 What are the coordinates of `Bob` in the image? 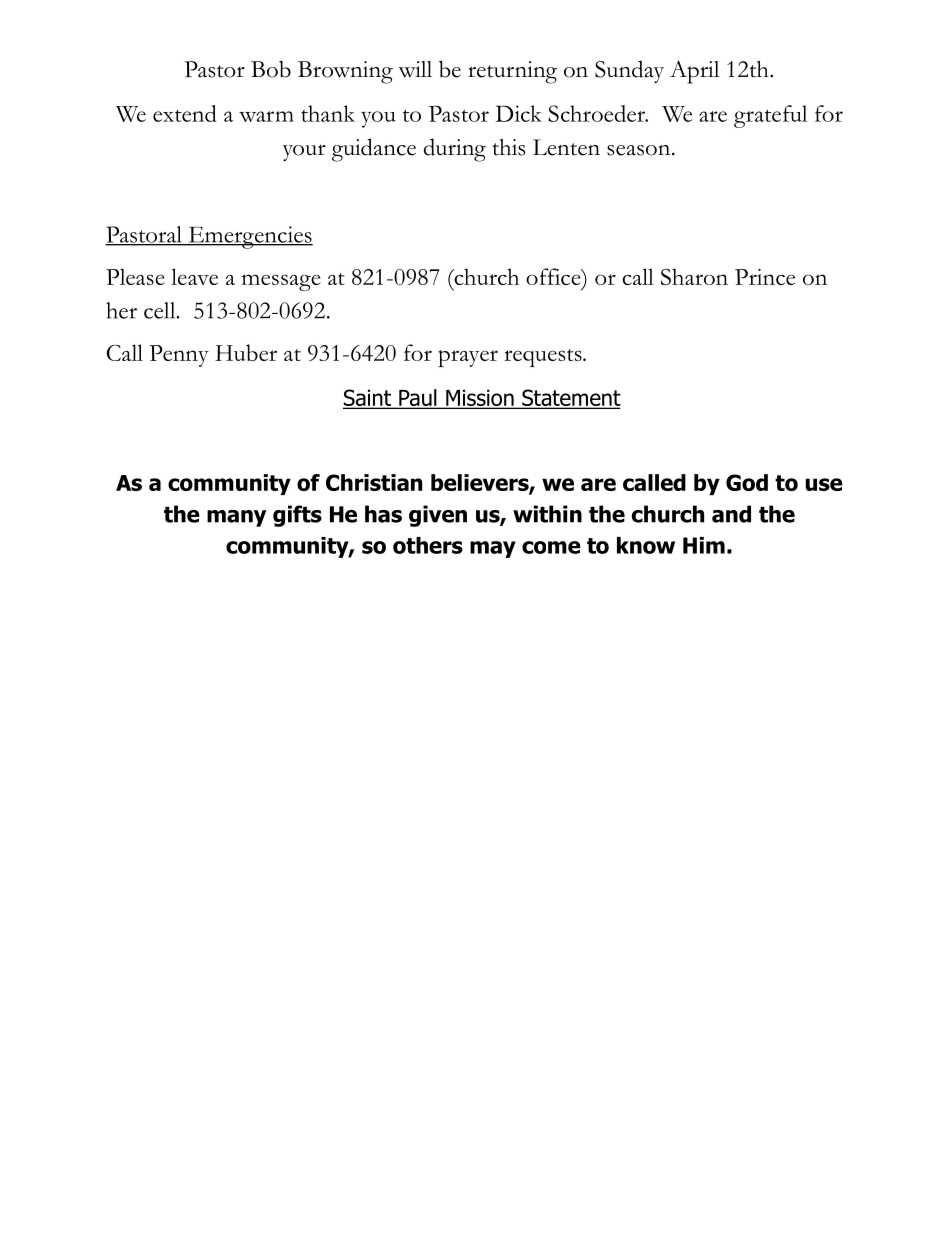 It's located at (271, 69).
